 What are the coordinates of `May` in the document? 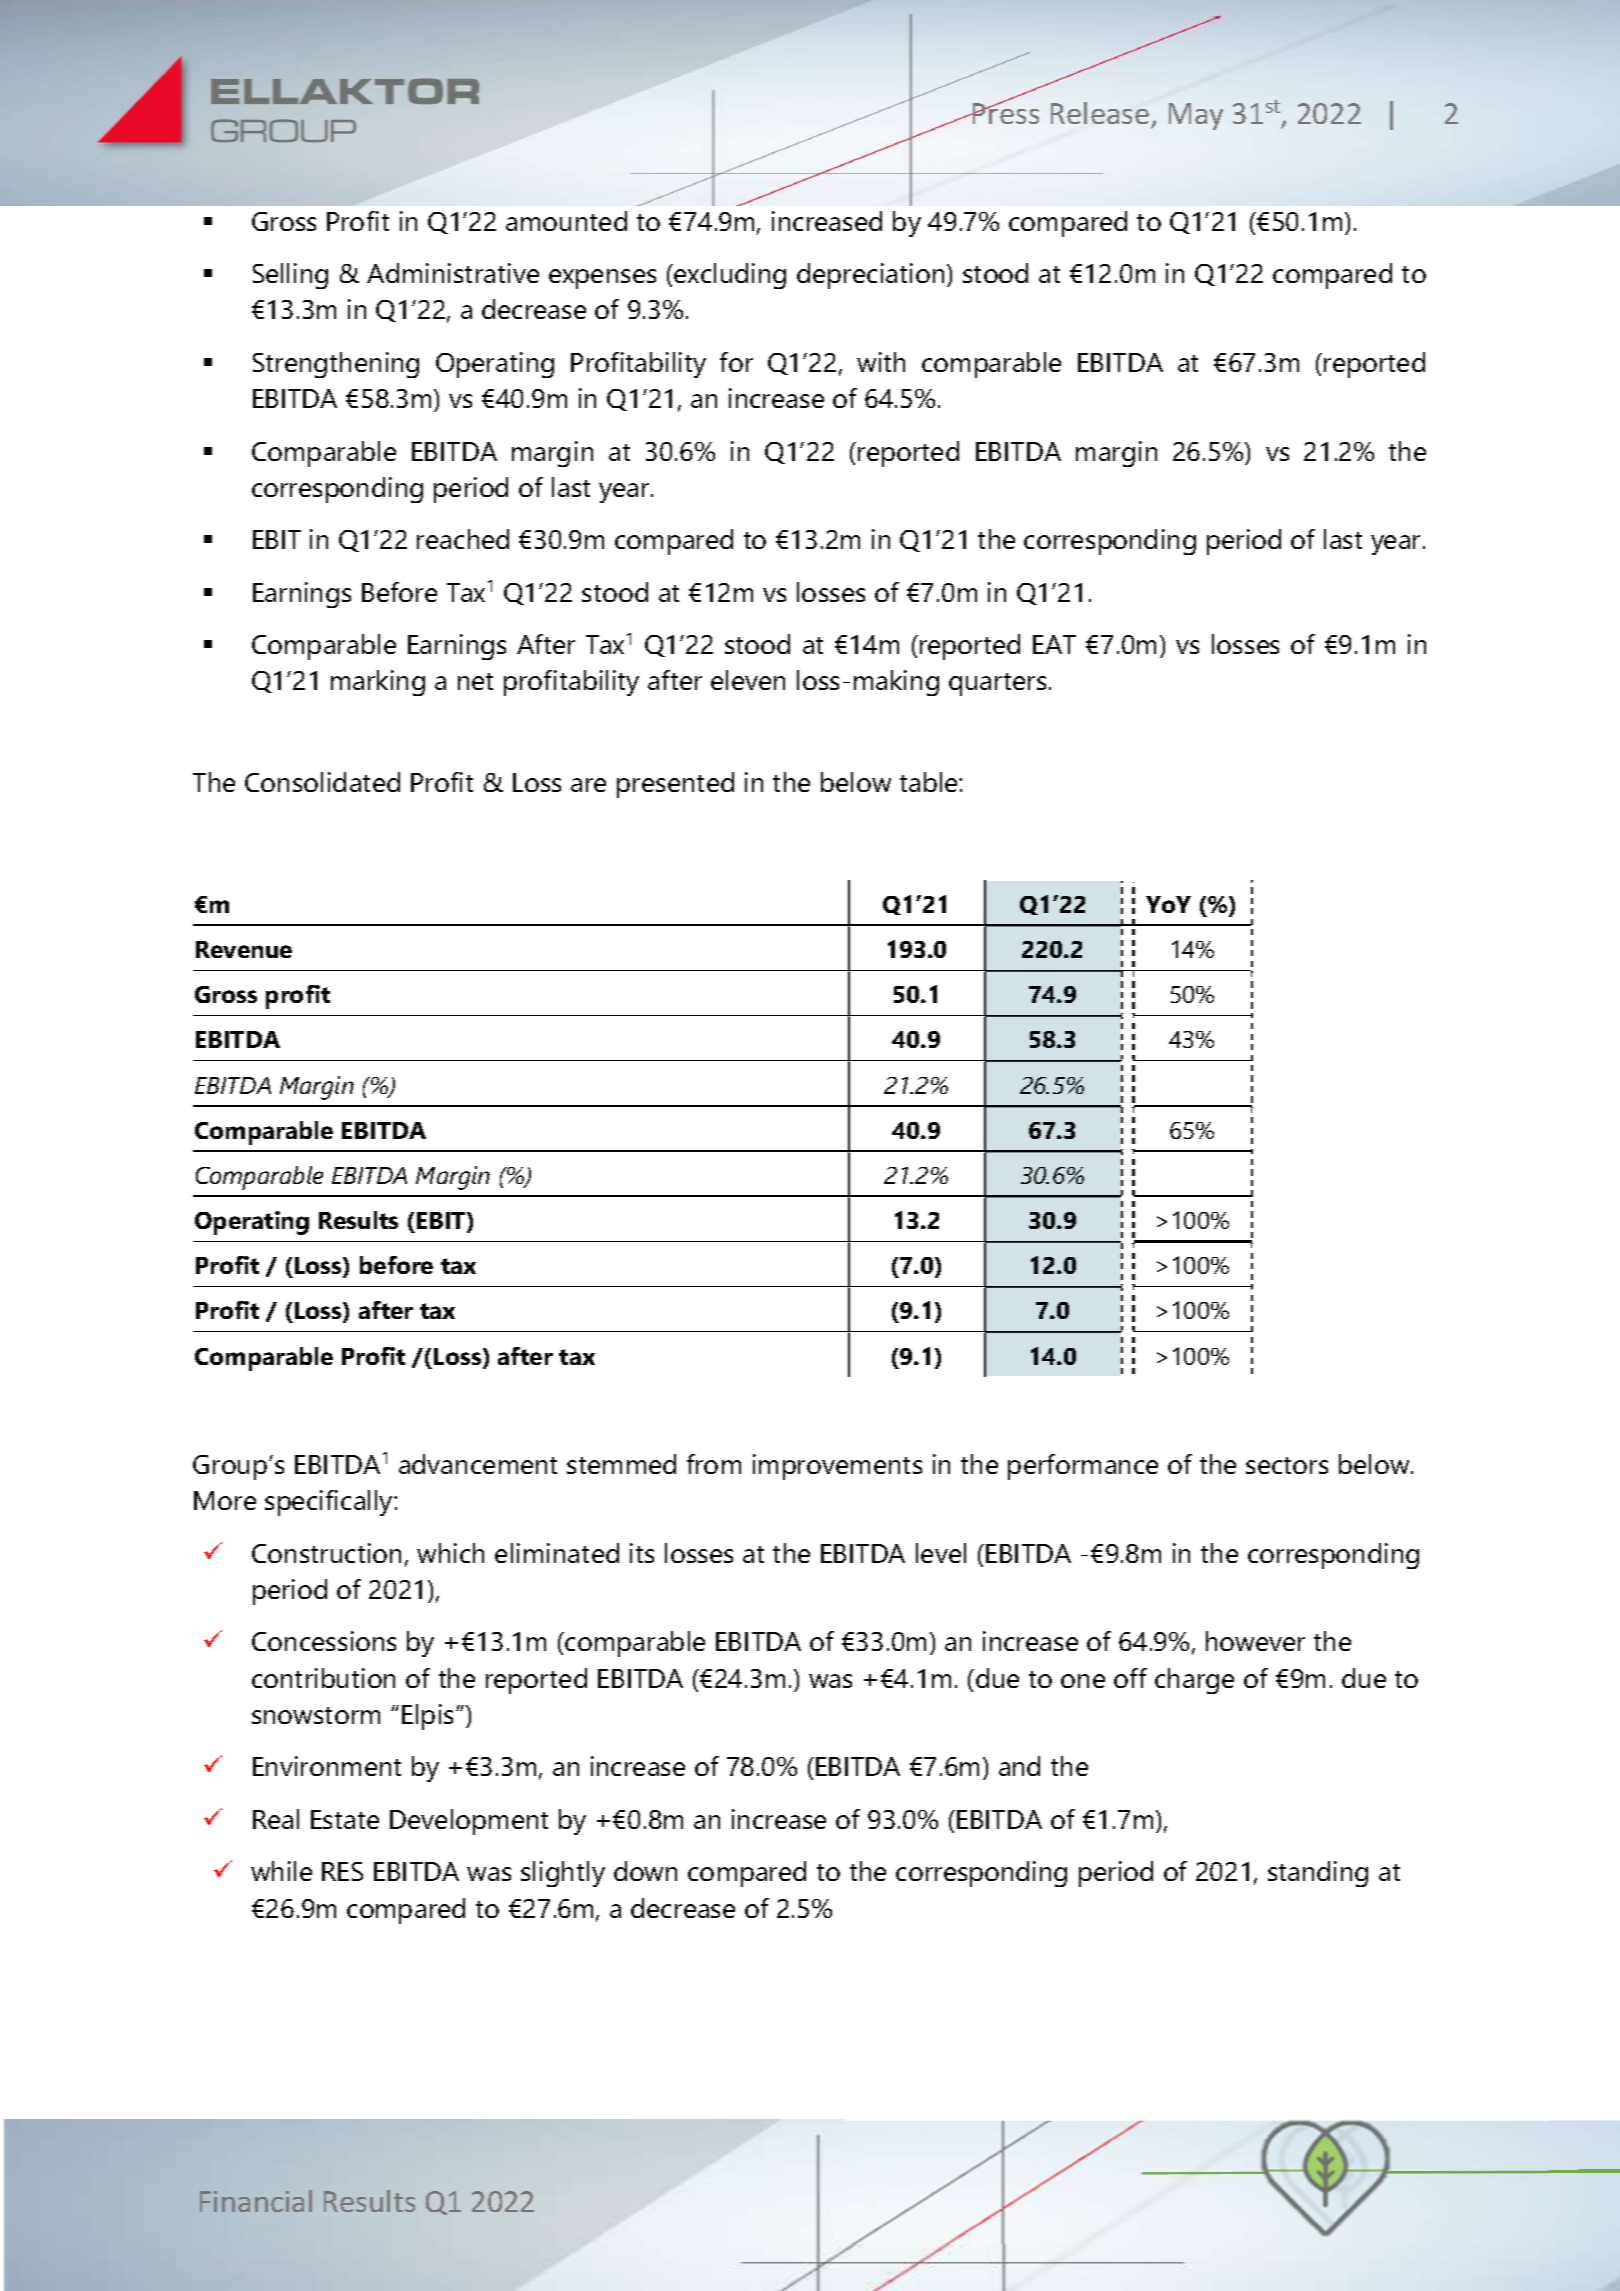 It's located at (1196, 116).
